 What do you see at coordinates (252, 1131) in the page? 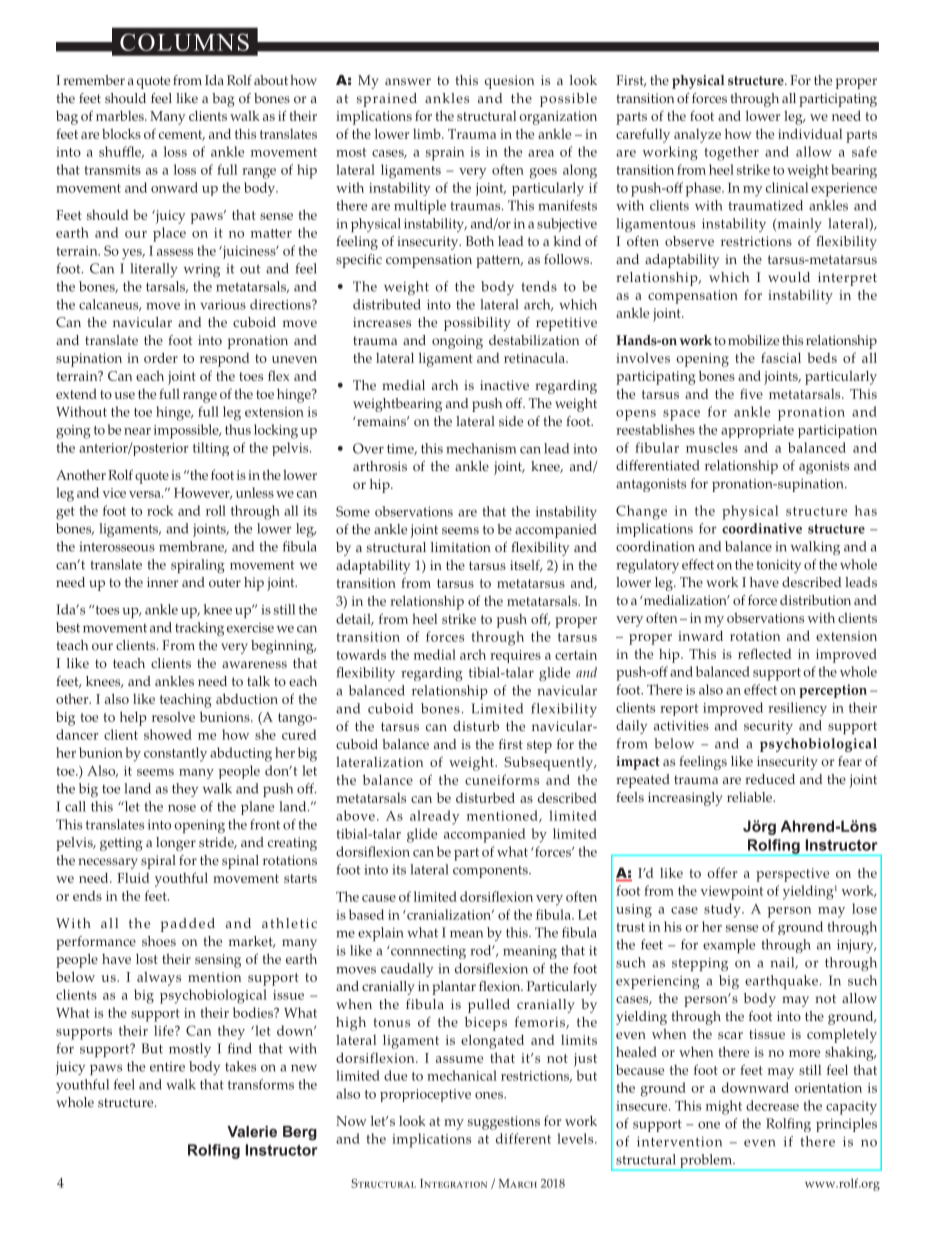
I see `Valerie` at bounding box center [252, 1131].
